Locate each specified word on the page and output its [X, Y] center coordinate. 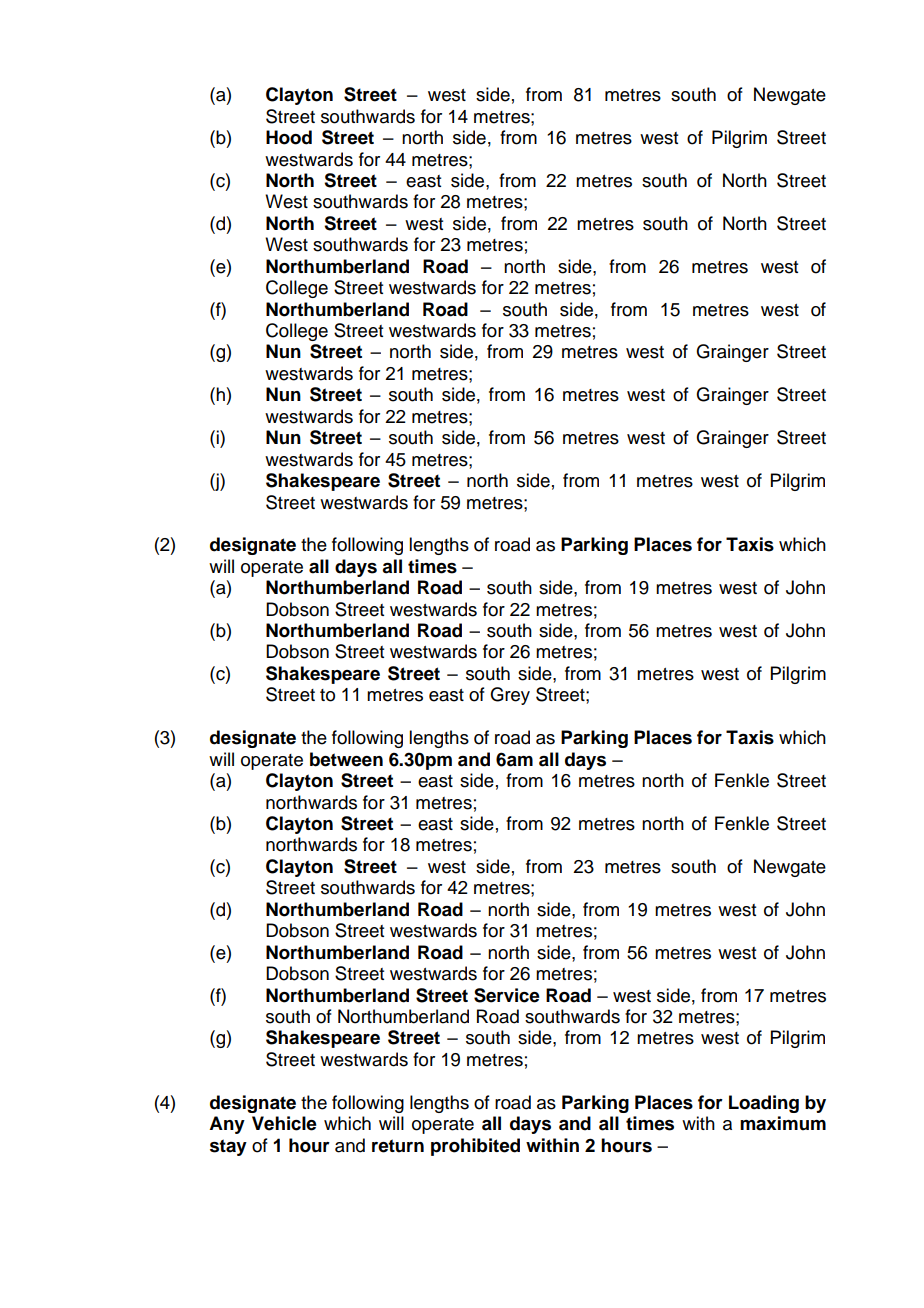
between [346, 759]
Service [507, 995]
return [398, 1146]
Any [227, 1125]
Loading [764, 1104]
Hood [289, 137]
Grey [510, 696]
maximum [783, 1123]
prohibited [475, 1147]
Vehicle [284, 1123]
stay [228, 1147]
